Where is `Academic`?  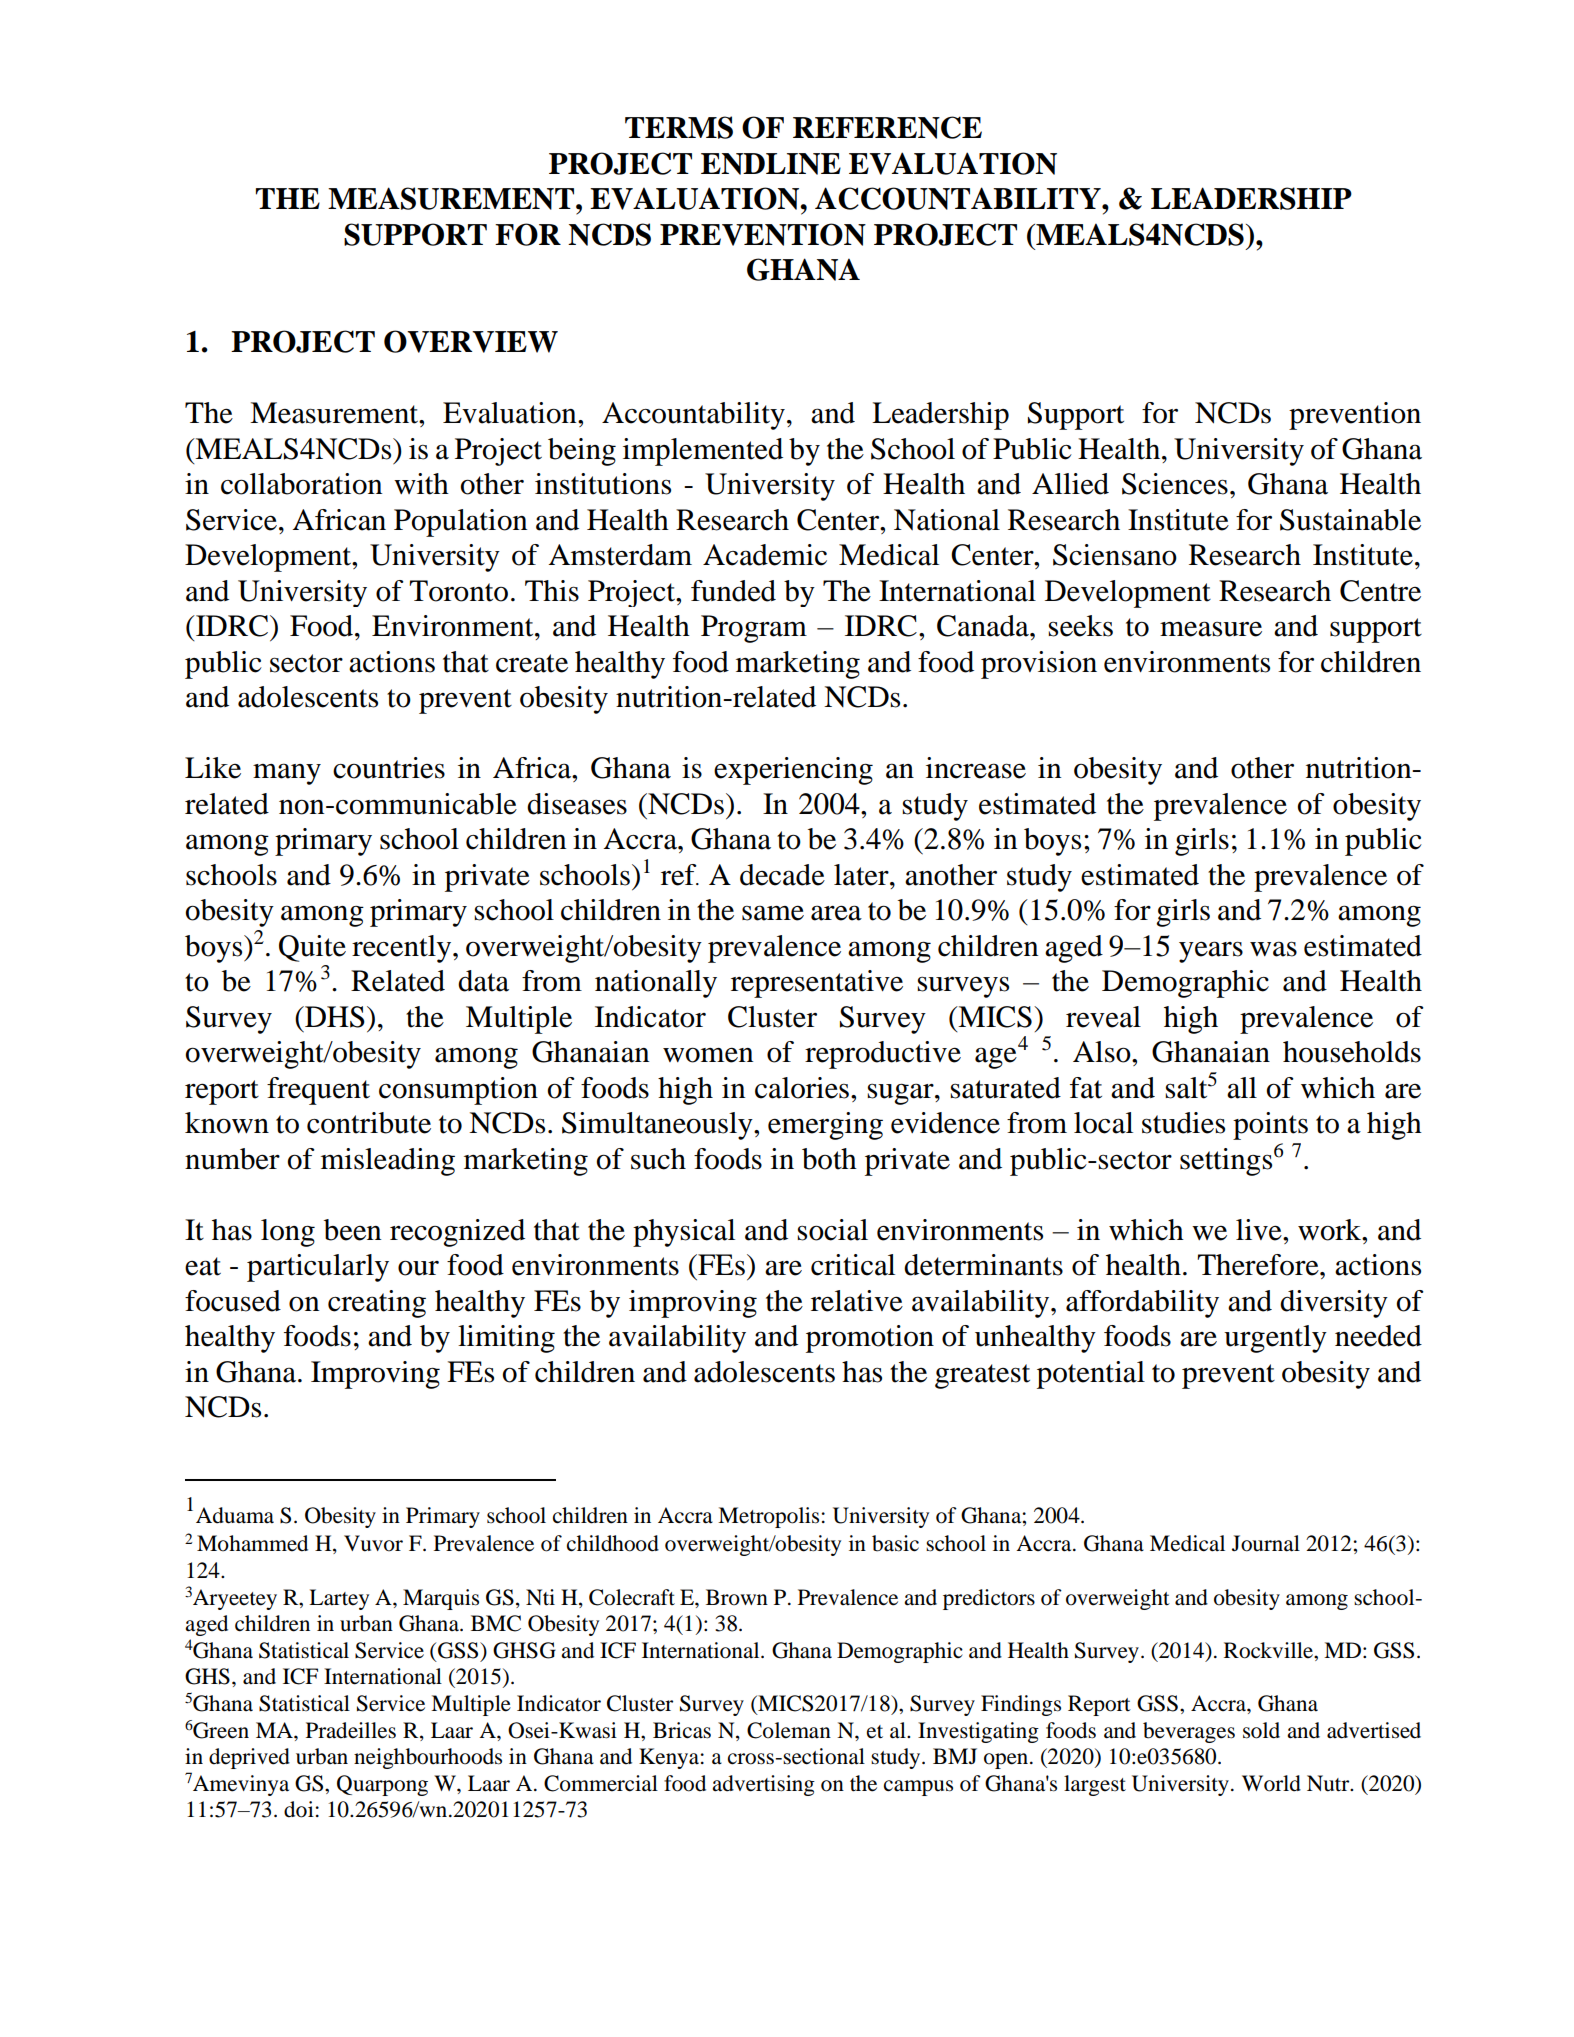
Academic is located at coordinates (765, 555).
